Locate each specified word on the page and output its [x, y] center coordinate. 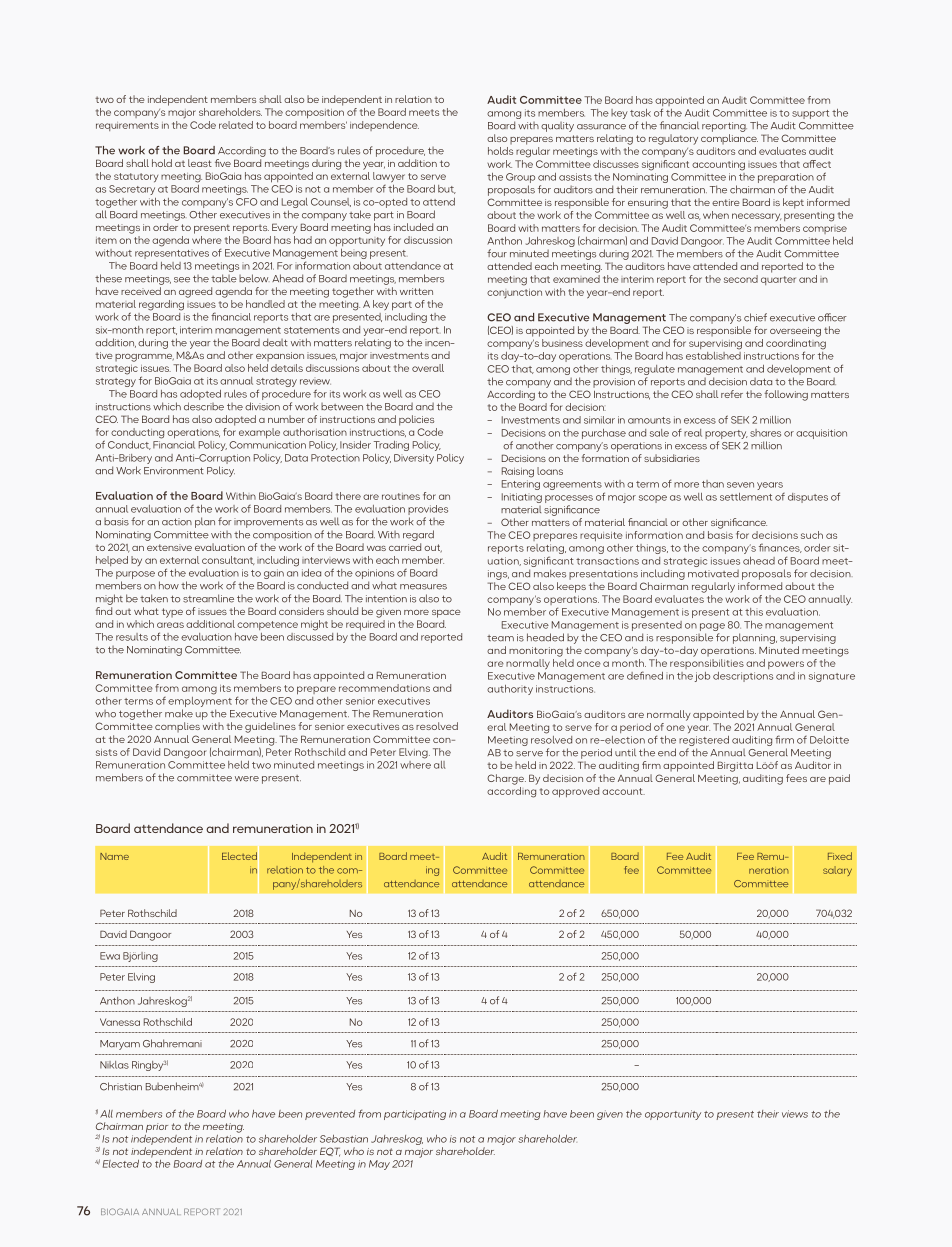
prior [157, 1128]
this [754, 612]
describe [204, 406]
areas [170, 625]
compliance [729, 139]
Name [114, 856]
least [200, 163]
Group [520, 178]
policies [416, 420]
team [500, 638]
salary [837, 871]
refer [732, 394]
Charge [506, 779]
